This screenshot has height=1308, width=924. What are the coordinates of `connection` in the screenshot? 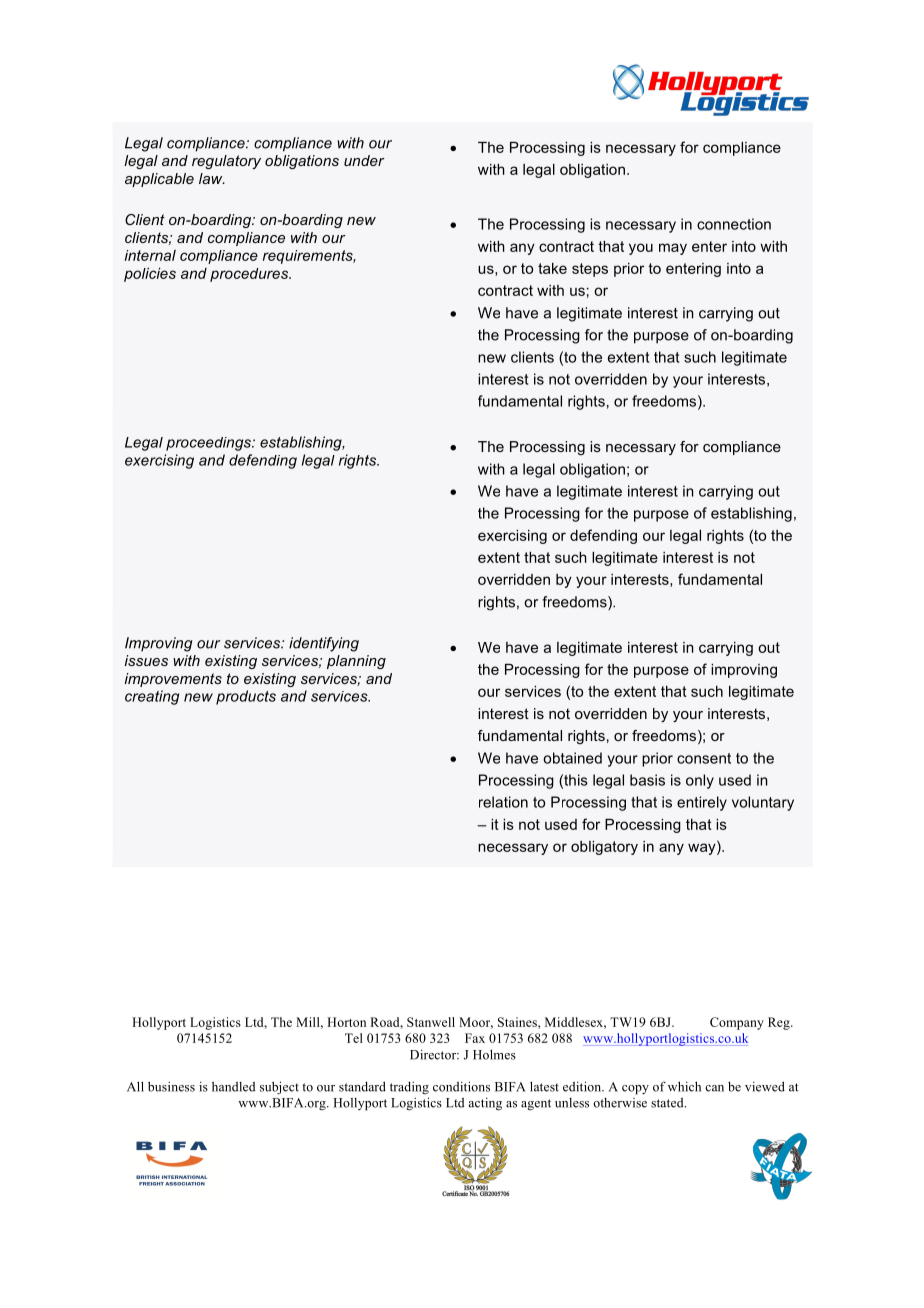 It's located at (734, 224).
